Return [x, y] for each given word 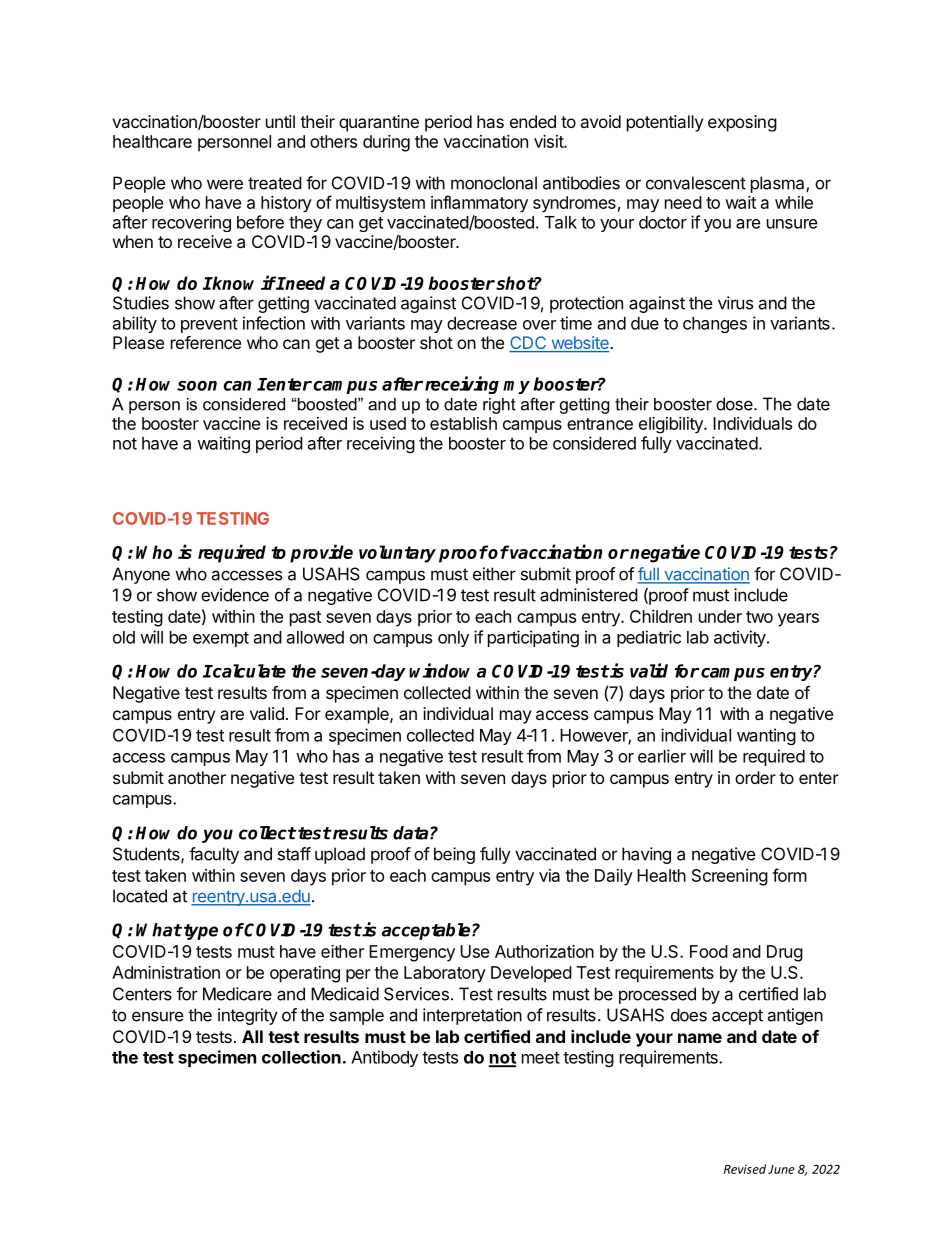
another [197, 777]
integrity [248, 1016]
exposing [742, 123]
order [755, 777]
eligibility [672, 425]
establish [463, 423]
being [454, 855]
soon [197, 386]
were [225, 184]
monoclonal [494, 183]
